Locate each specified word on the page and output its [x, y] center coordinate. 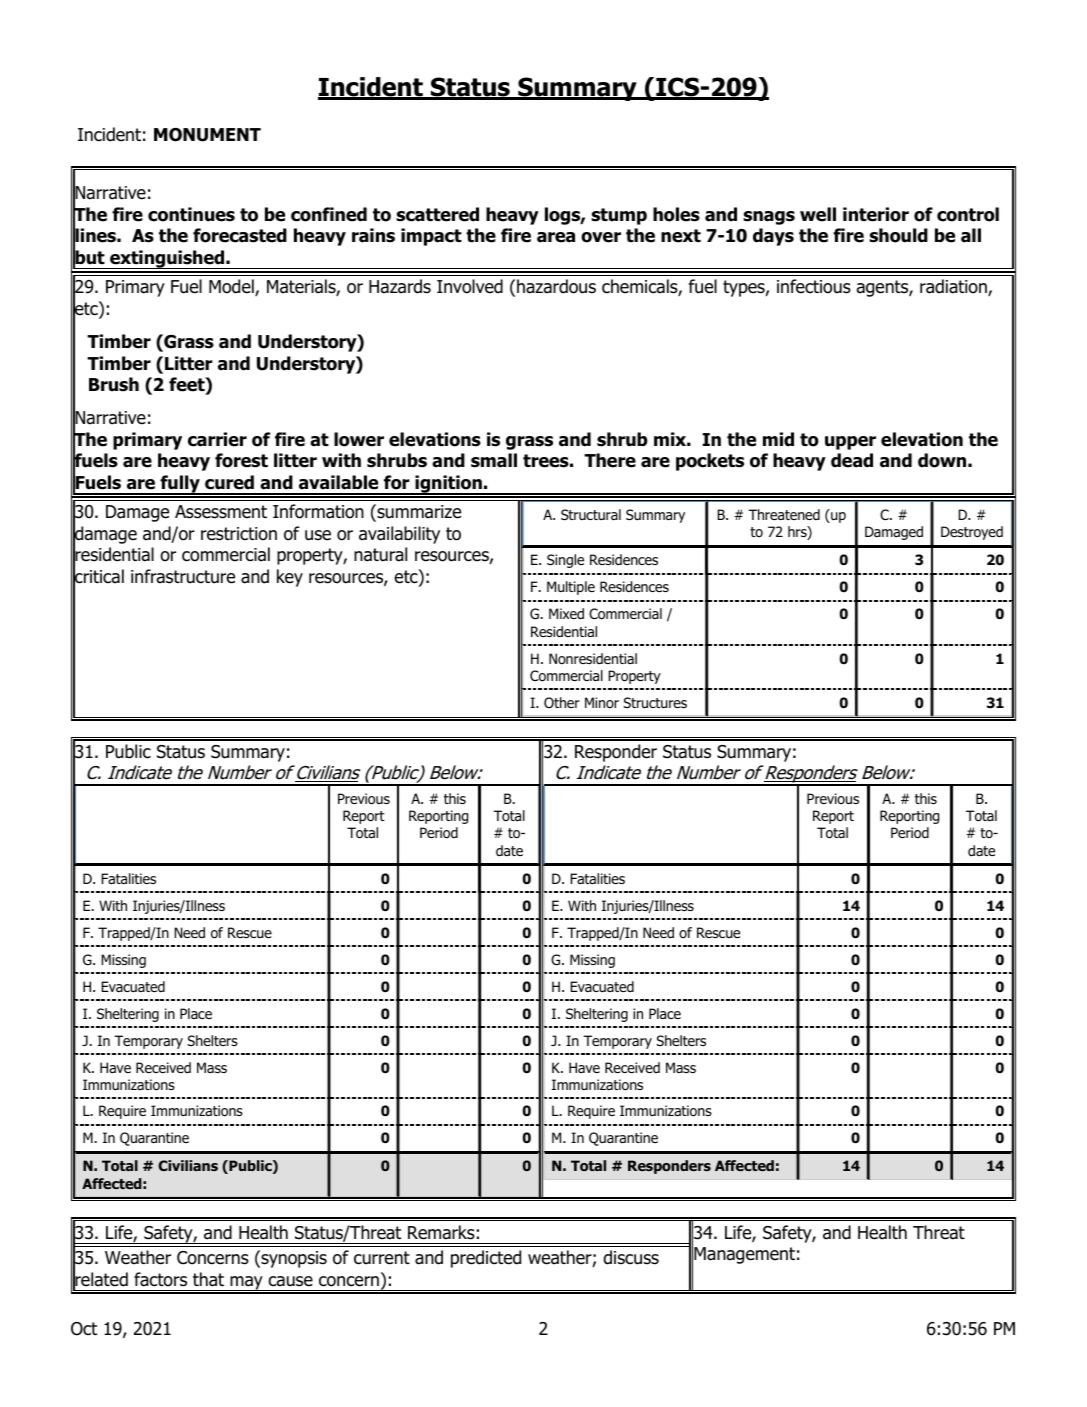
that [208, 1279]
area [556, 237]
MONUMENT [207, 135]
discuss [631, 1257]
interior [876, 214]
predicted [486, 1259]
